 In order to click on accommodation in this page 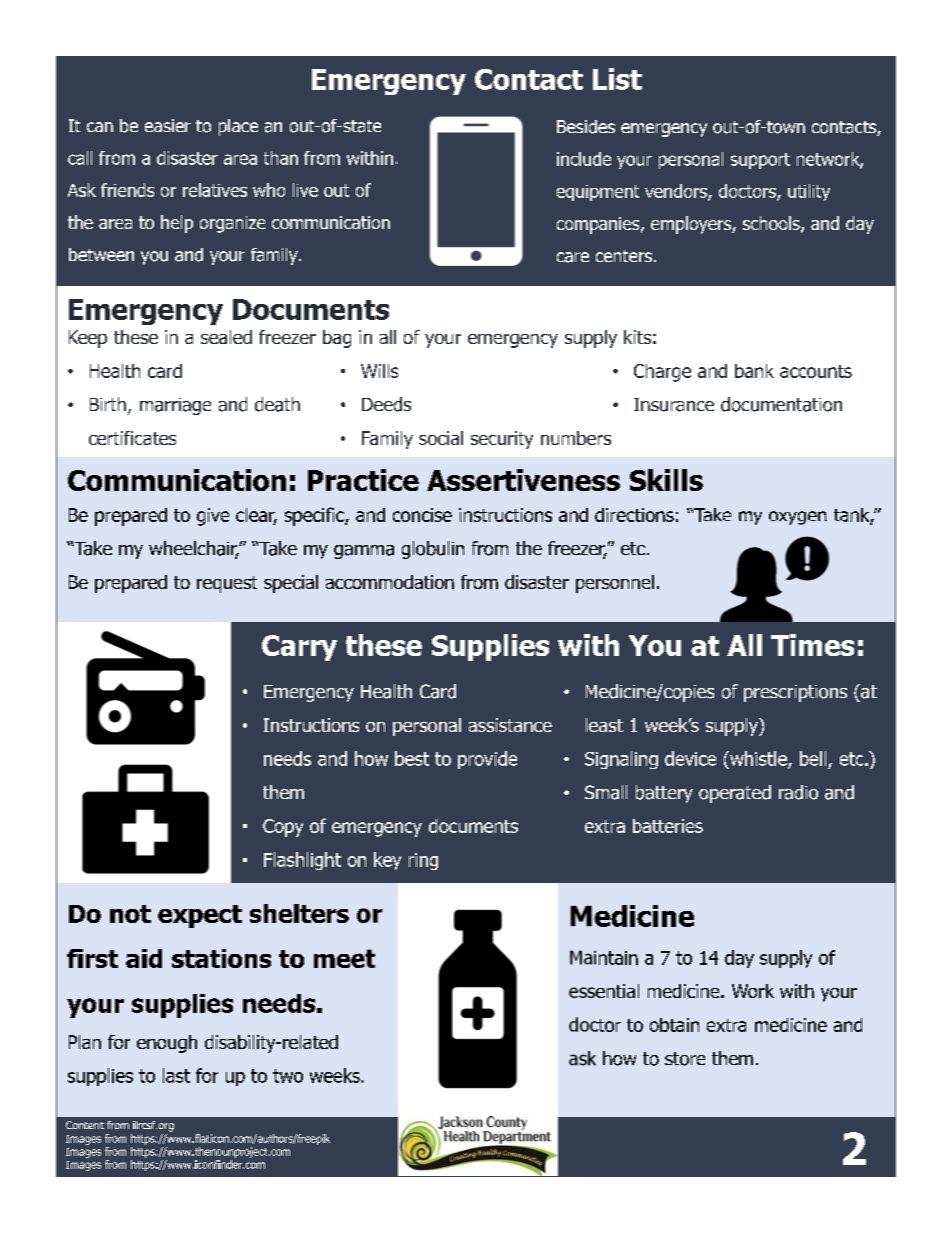, I will do `click(390, 582)`.
